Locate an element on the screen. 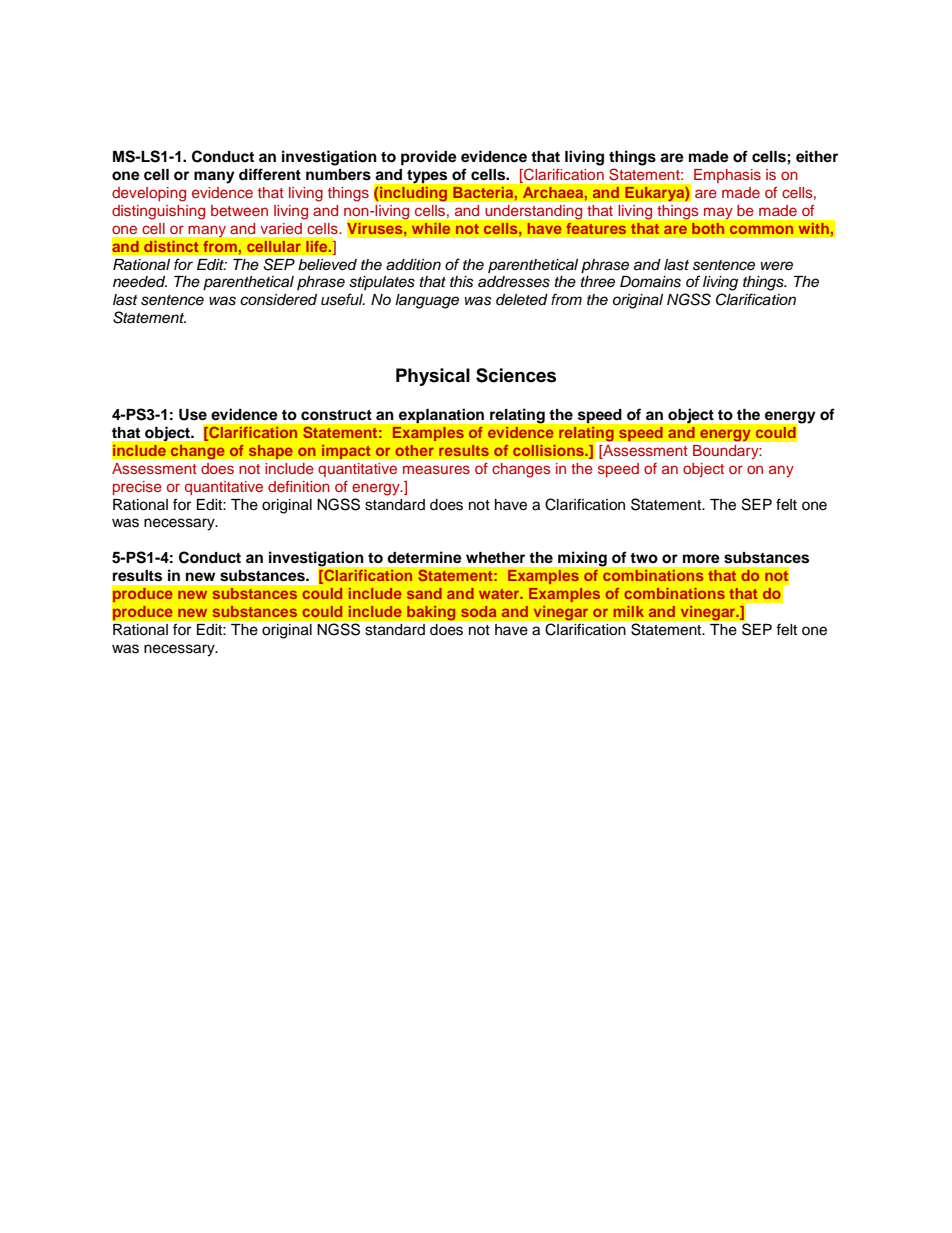 This screenshot has height=1233, width=952. types is located at coordinates (427, 176).
